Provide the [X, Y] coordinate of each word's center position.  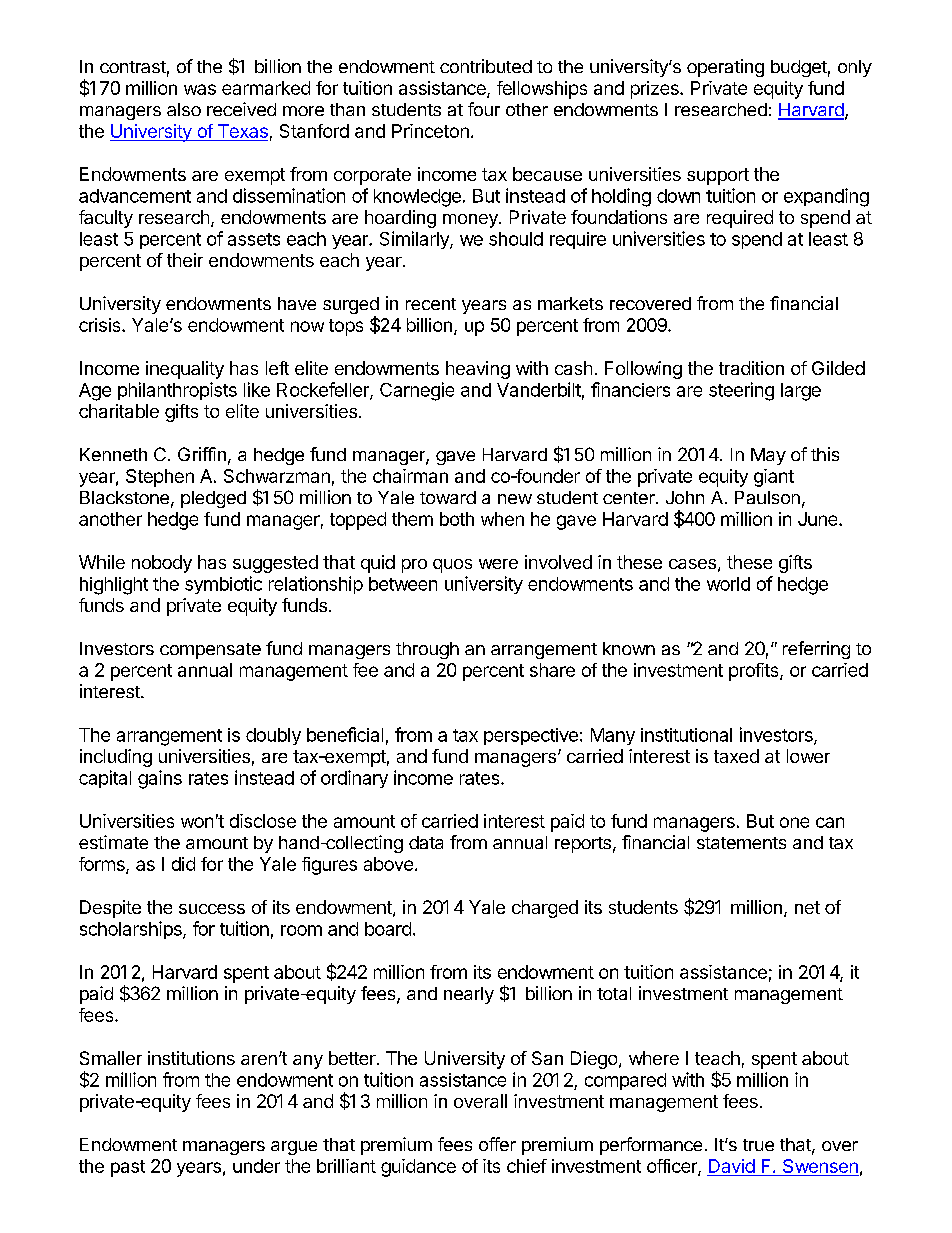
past [128, 1168]
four [484, 109]
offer [497, 1144]
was [200, 89]
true [758, 1145]
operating [725, 68]
